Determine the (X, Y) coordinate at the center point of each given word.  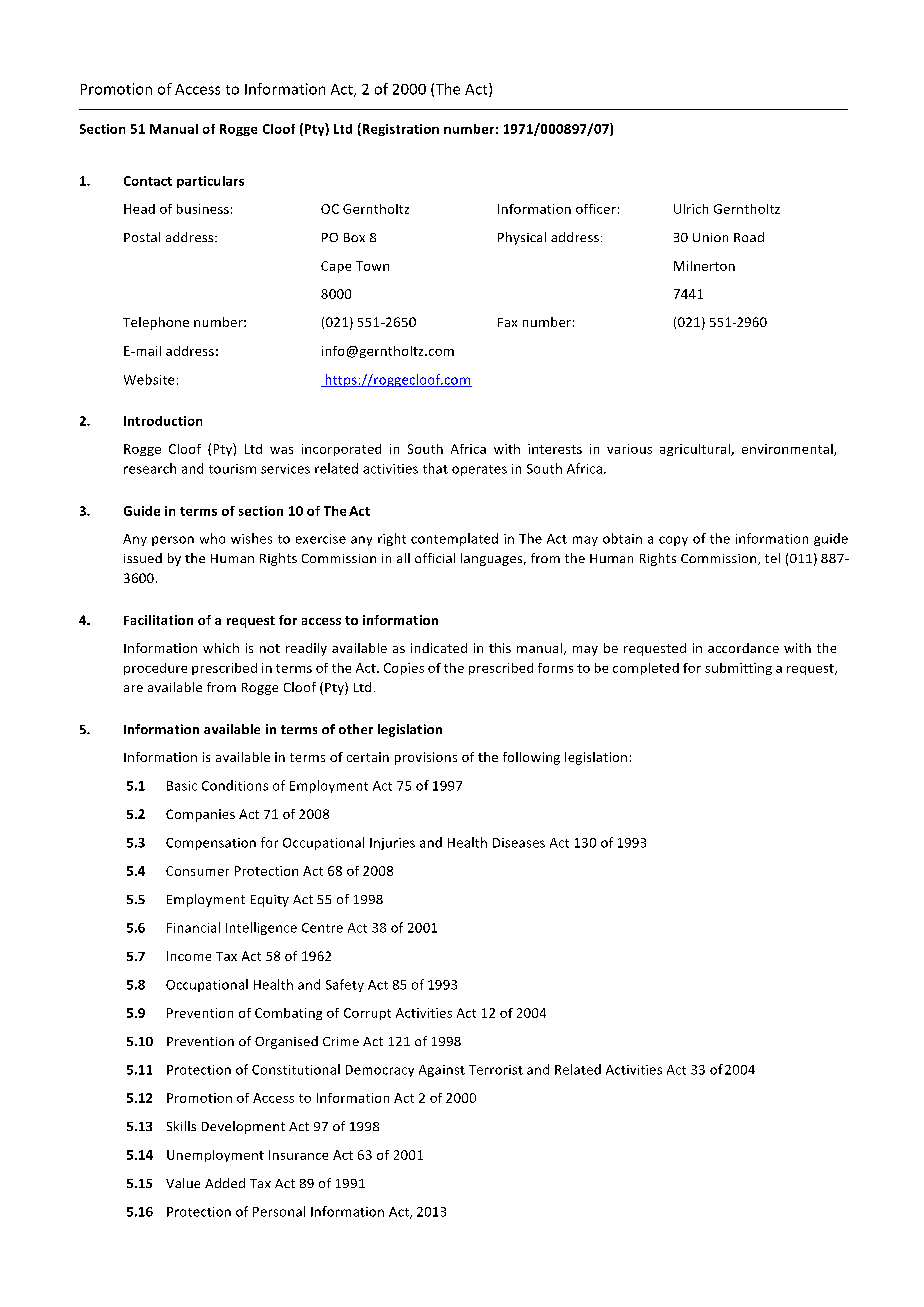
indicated (439, 648)
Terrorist (496, 1070)
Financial (193, 927)
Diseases (519, 843)
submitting (738, 669)
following (531, 758)
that (435, 468)
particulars (210, 182)
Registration (399, 129)
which (221, 648)
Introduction (163, 421)
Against (442, 1071)
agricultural (696, 450)
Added (225, 1183)
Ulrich (691, 209)
